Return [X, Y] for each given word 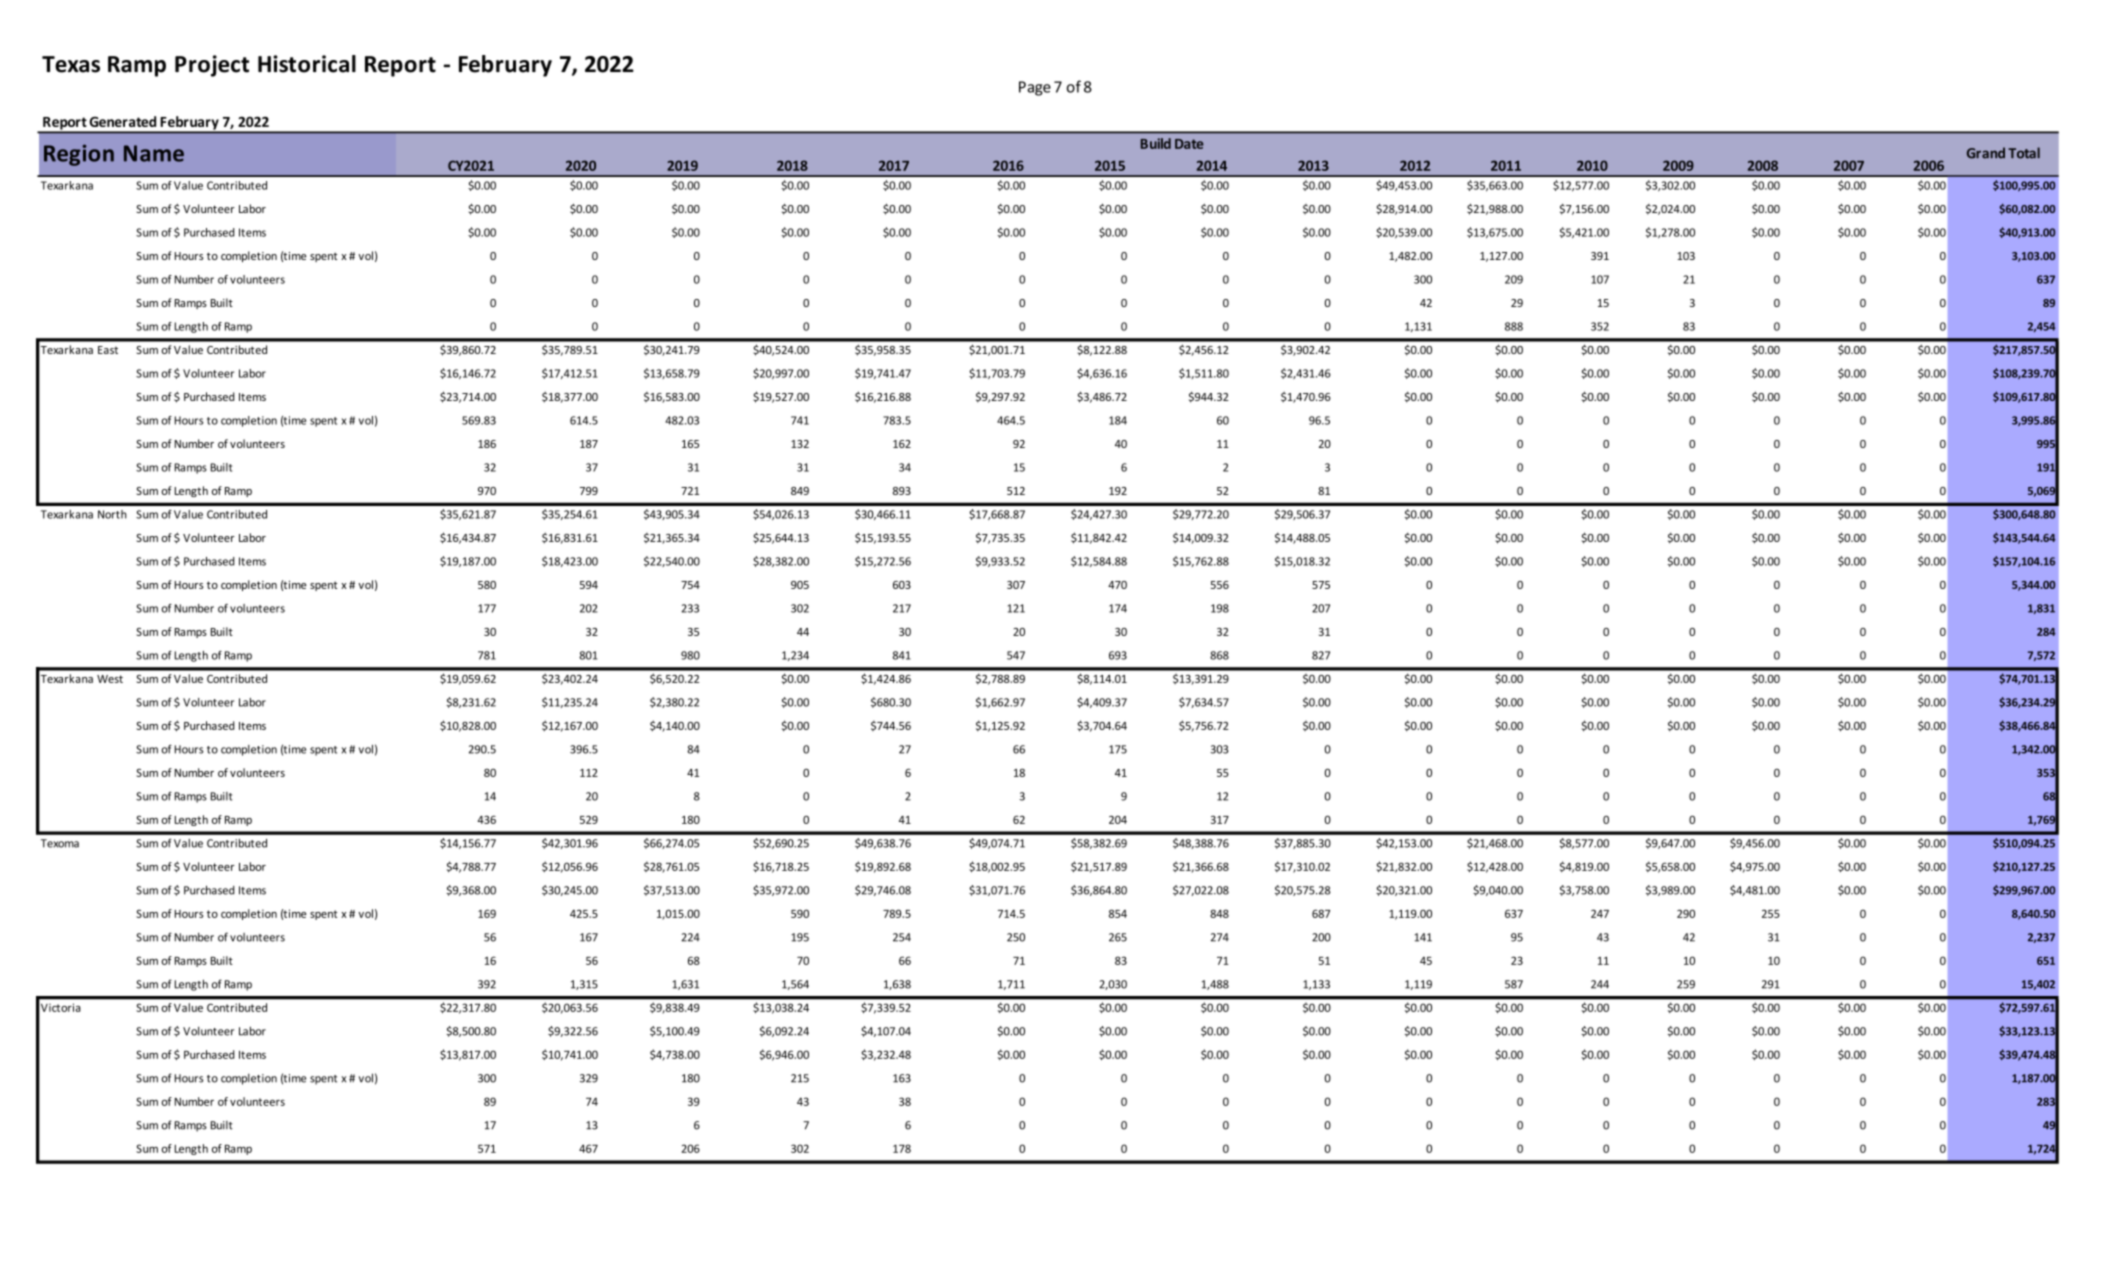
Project [212, 66]
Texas [71, 64]
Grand [1986, 153]
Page [1035, 88]
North [112, 514]
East [108, 350]
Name [154, 153]
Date [1189, 144]
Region [79, 155]
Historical [307, 64]
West [110, 679]
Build [1156, 143]
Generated [123, 121]
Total [2024, 153]
